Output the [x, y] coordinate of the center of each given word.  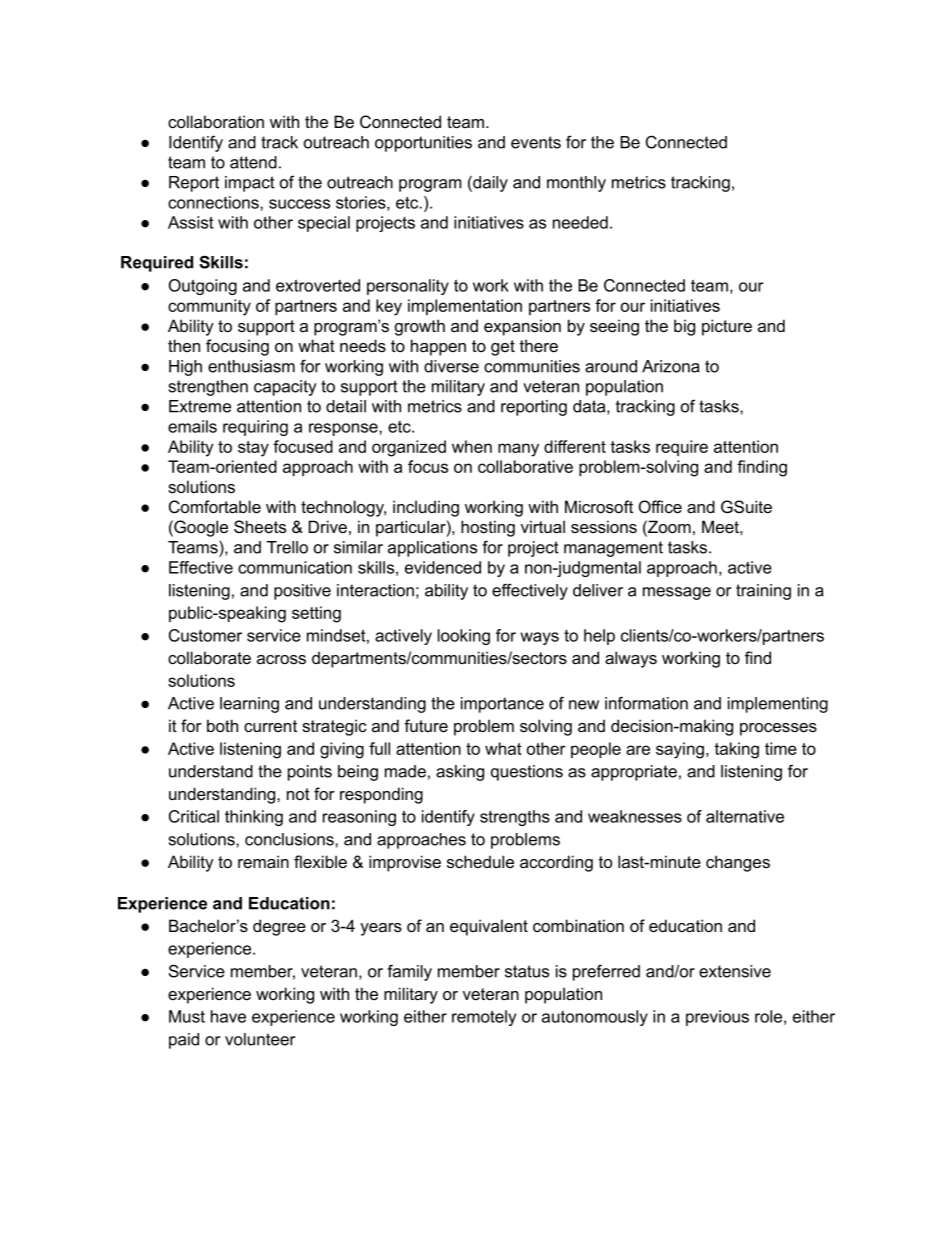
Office [660, 507]
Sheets [260, 527]
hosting [488, 528]
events [536, 142]
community [209, 307]
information [646, 703]
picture [727, 327]
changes [738, 863]
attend [253, 162]
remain [263, 861]
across [281, 659]
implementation [465, 307]
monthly [576, 184]
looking [464, 637]
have [228, 1016]
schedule [480, 862]
